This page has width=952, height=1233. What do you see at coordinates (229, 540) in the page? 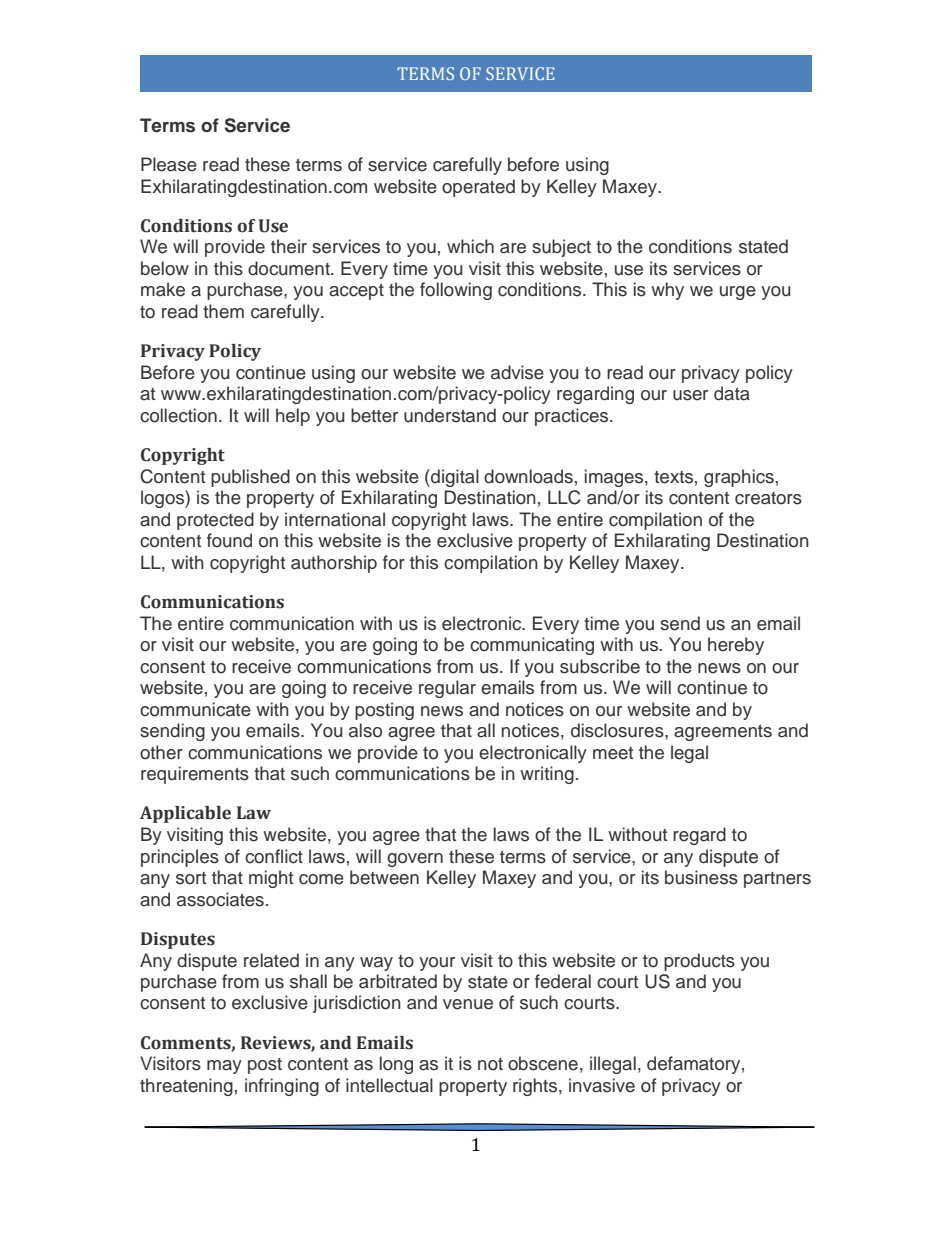
I see `found` at bounding box center [229, 540].
